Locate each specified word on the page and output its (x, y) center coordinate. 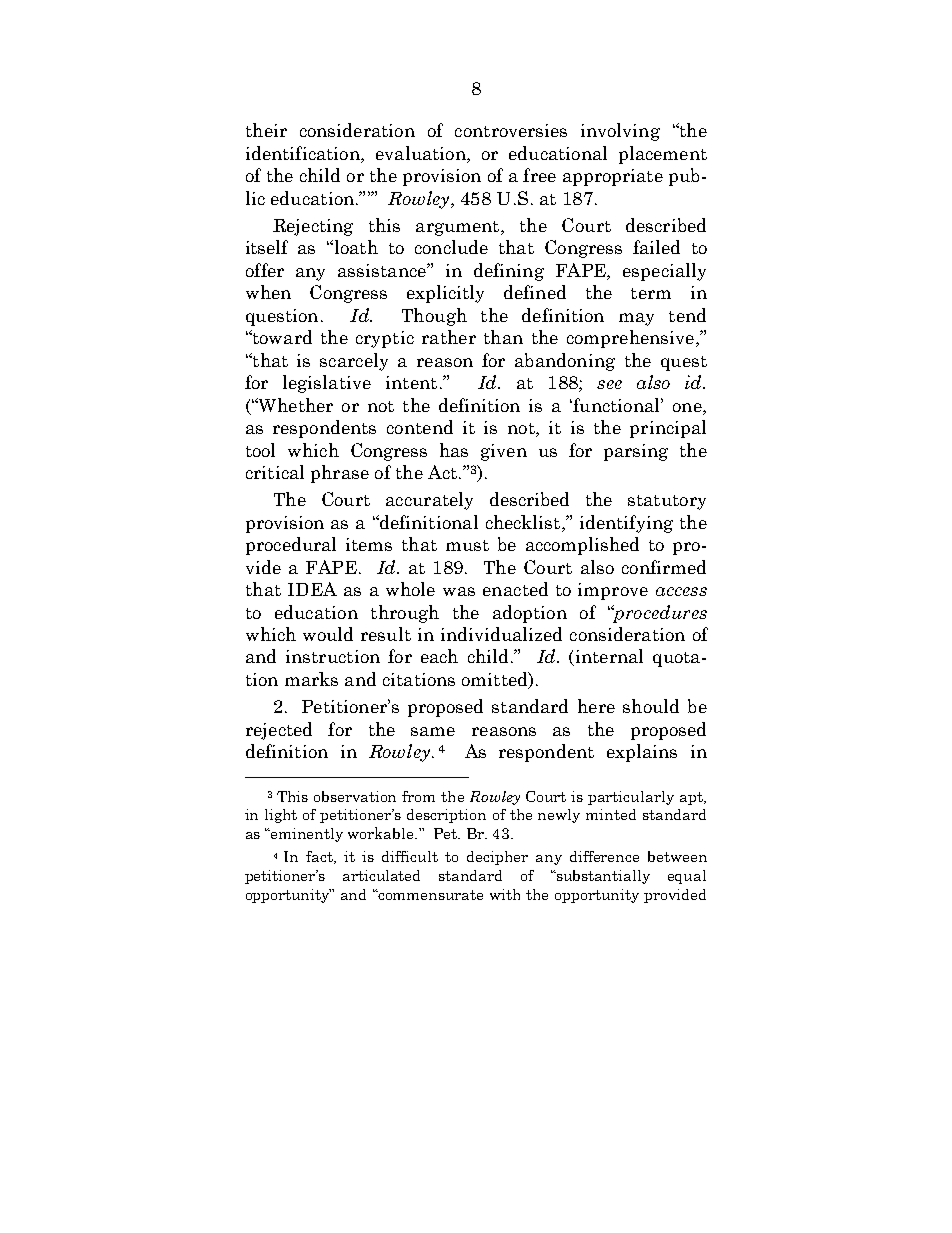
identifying (626, 524)
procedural (291, 546)
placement (663, 155)
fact (320, 857)
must (467, 545)
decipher (497, 858)
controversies (511, 130)
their (266, 130)
